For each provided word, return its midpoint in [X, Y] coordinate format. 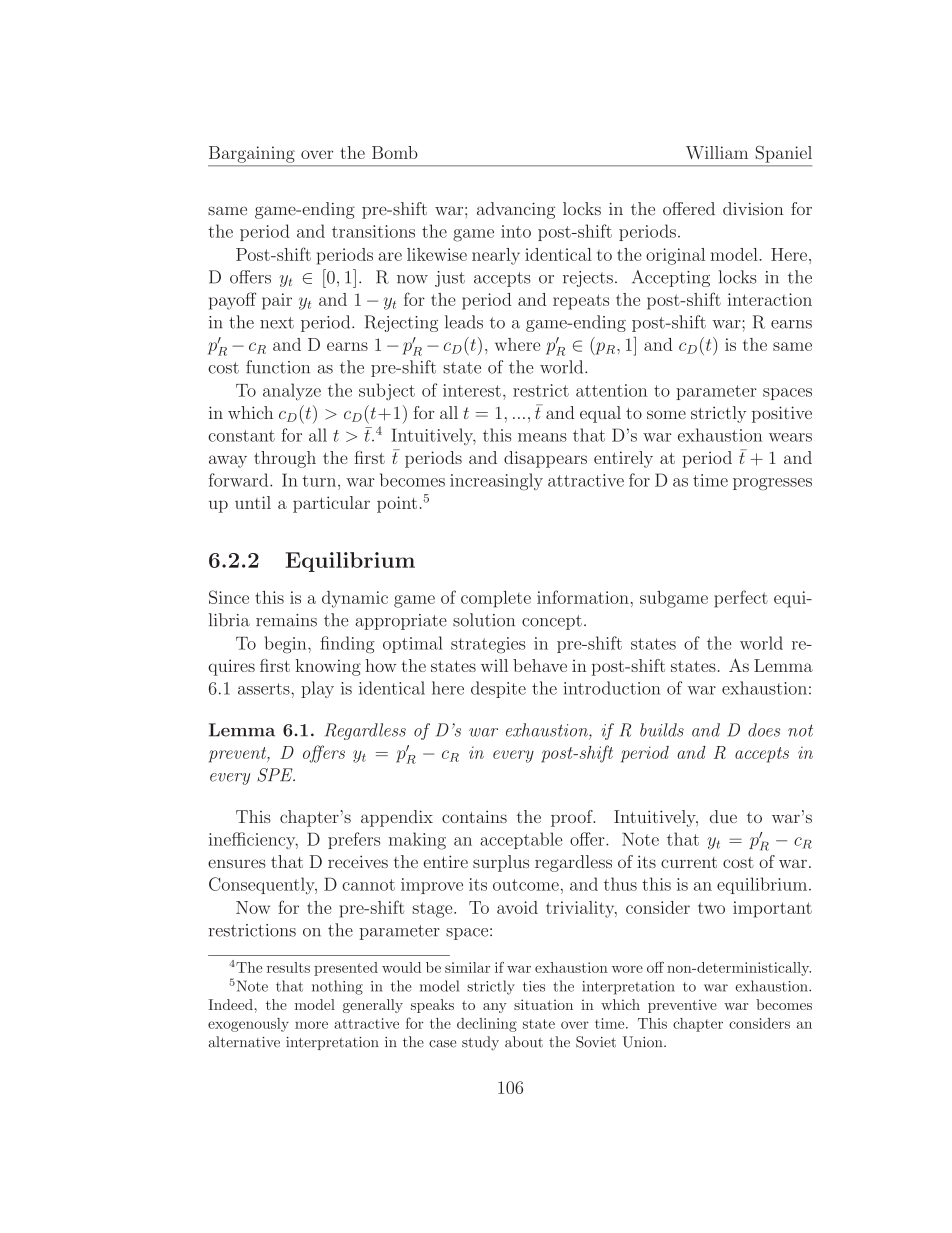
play [317, 689]
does [764, 730]
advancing [516, 210]
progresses [772, 484]
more [311, 1025]
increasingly [496, 482]
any [495, 1008]
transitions [373, 231]
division [753, 208]
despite [498, 689]
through [285, 459]
